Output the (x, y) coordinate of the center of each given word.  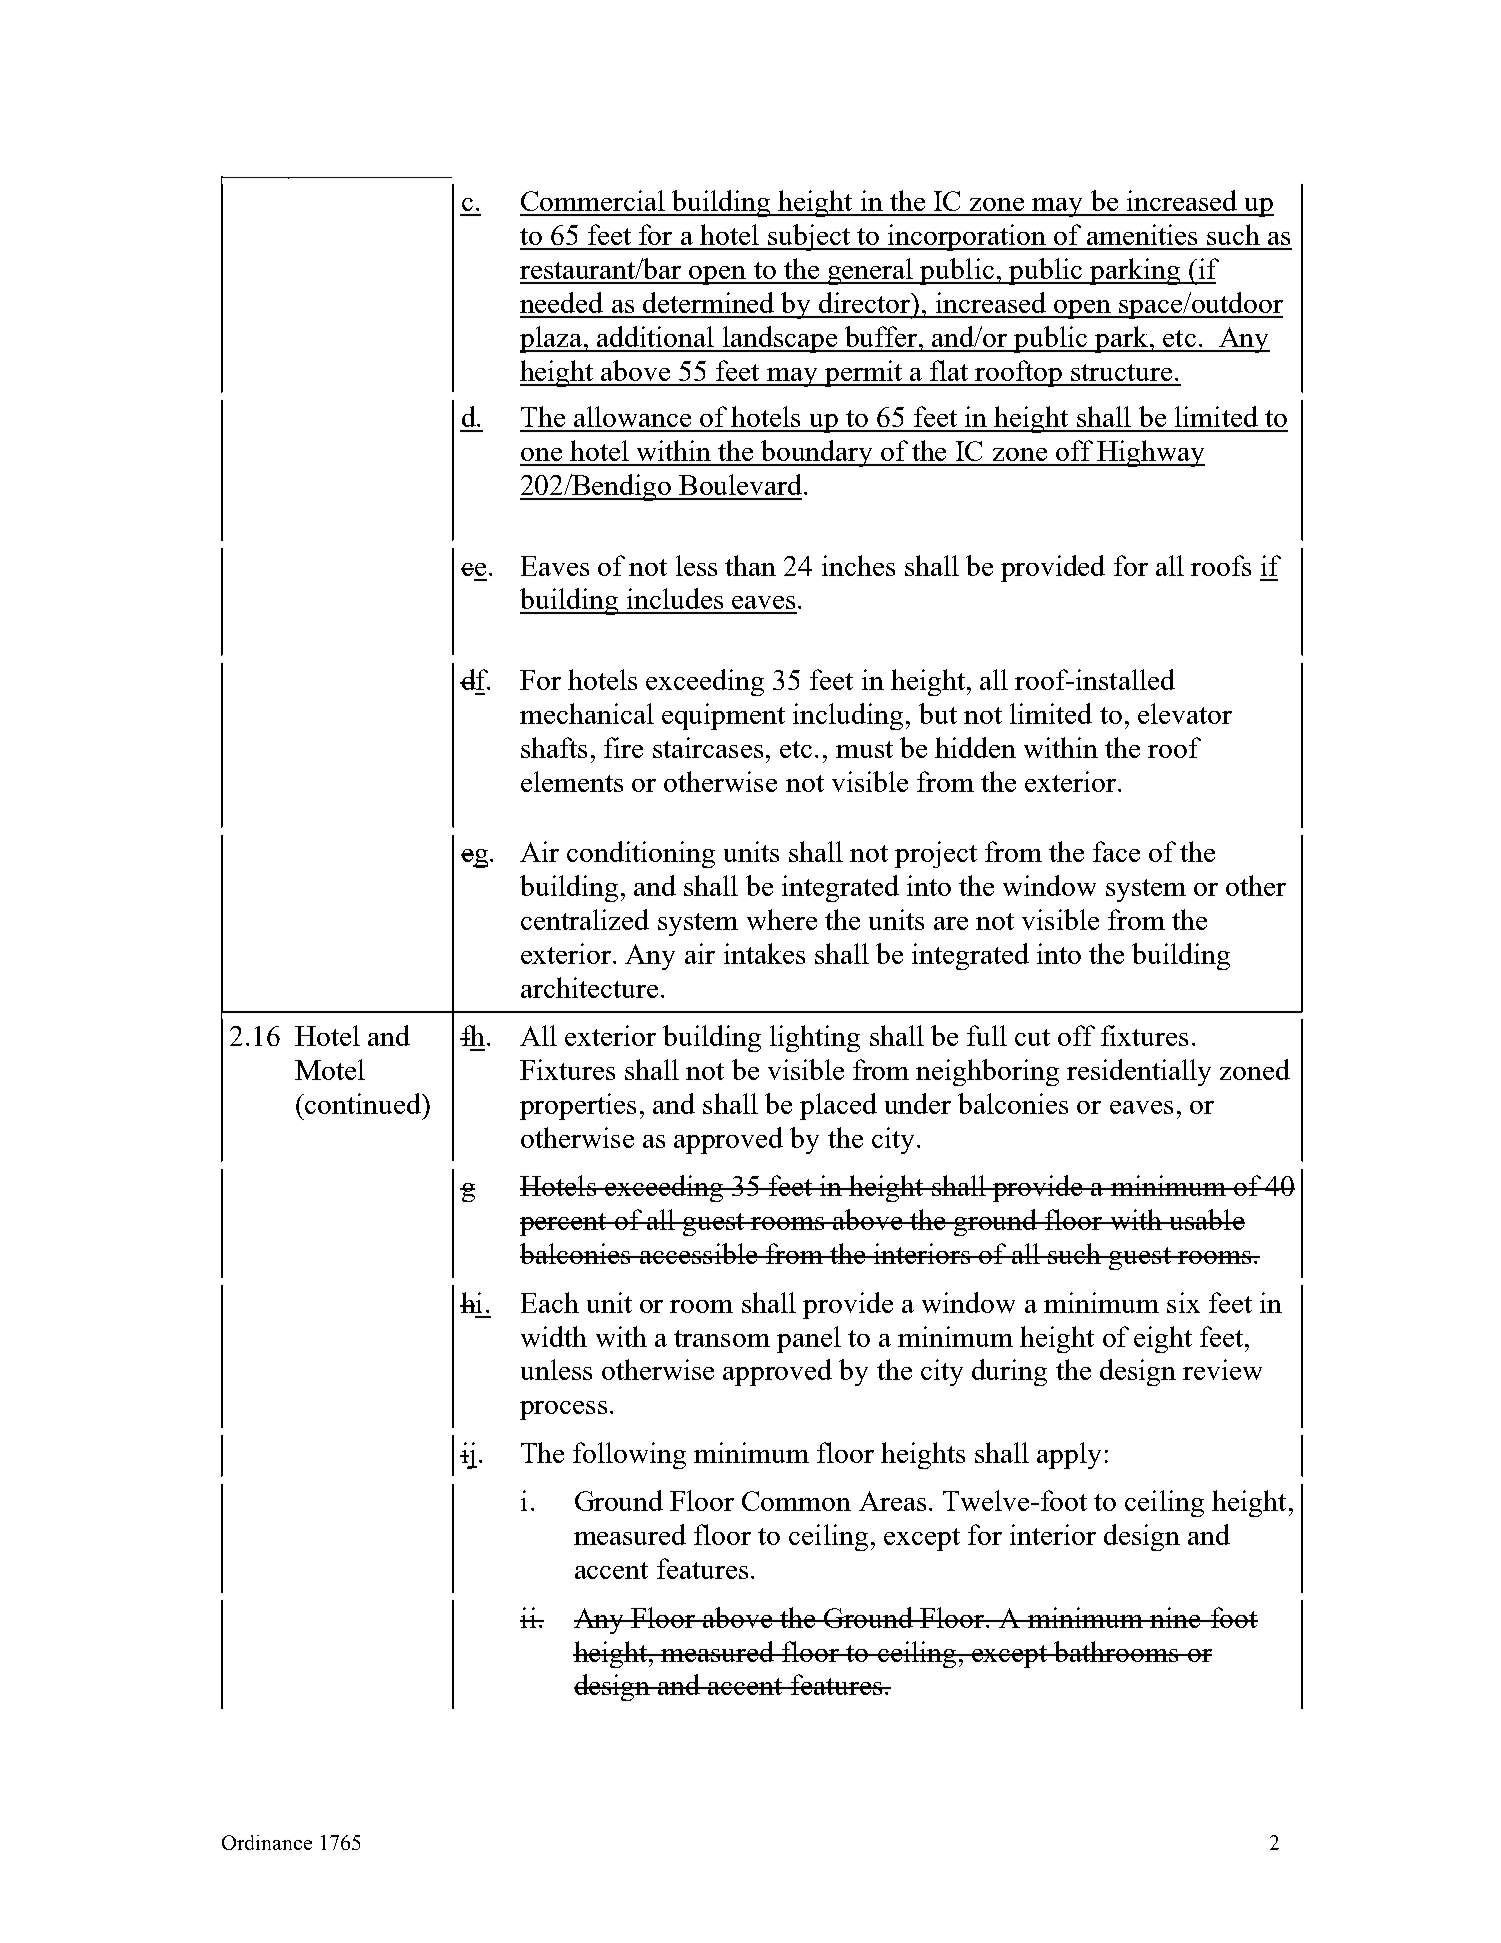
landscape (780, 339)
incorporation (967, 237)
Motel (330, 1069)
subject (809, 237)
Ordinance (267, 1842)
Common (796, 1501)
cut (1032, 1037)
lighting (815, 1038)
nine (1175, 1617)
